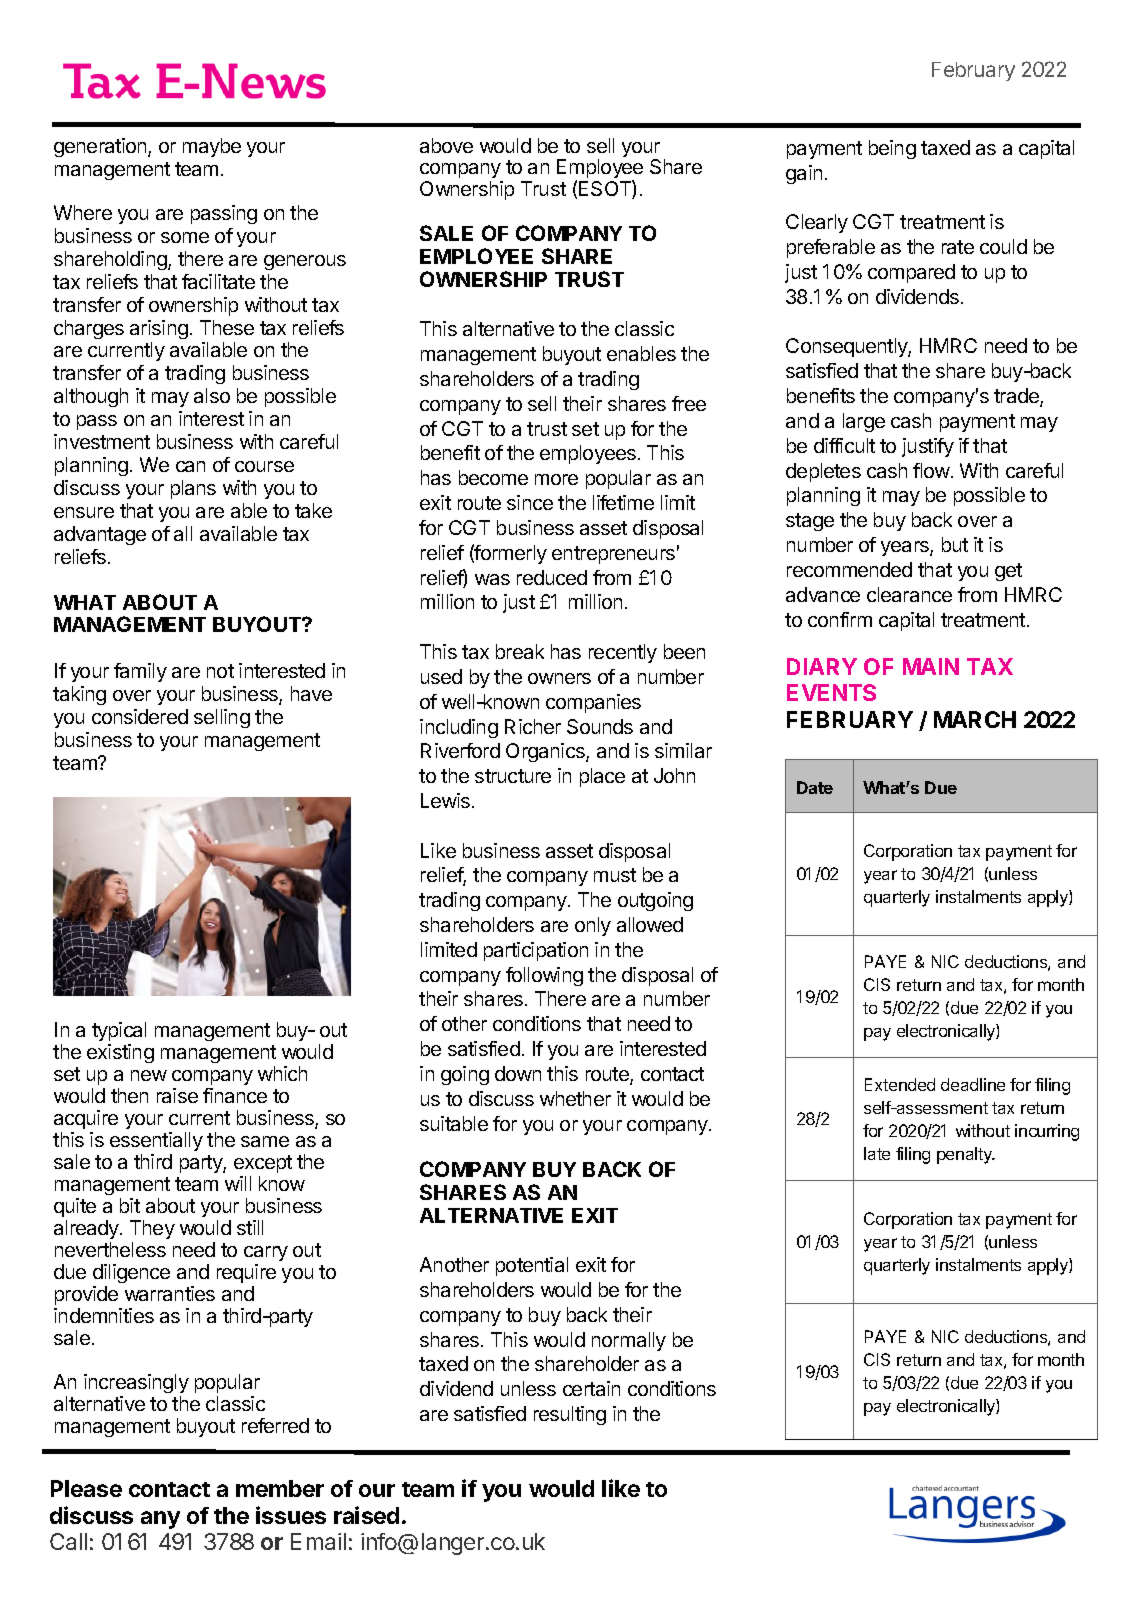 This screenshot has height=1608, width=1137. Describe the element at coordinates (212, 147) in the screenshot. I see `maybe` at that location.
